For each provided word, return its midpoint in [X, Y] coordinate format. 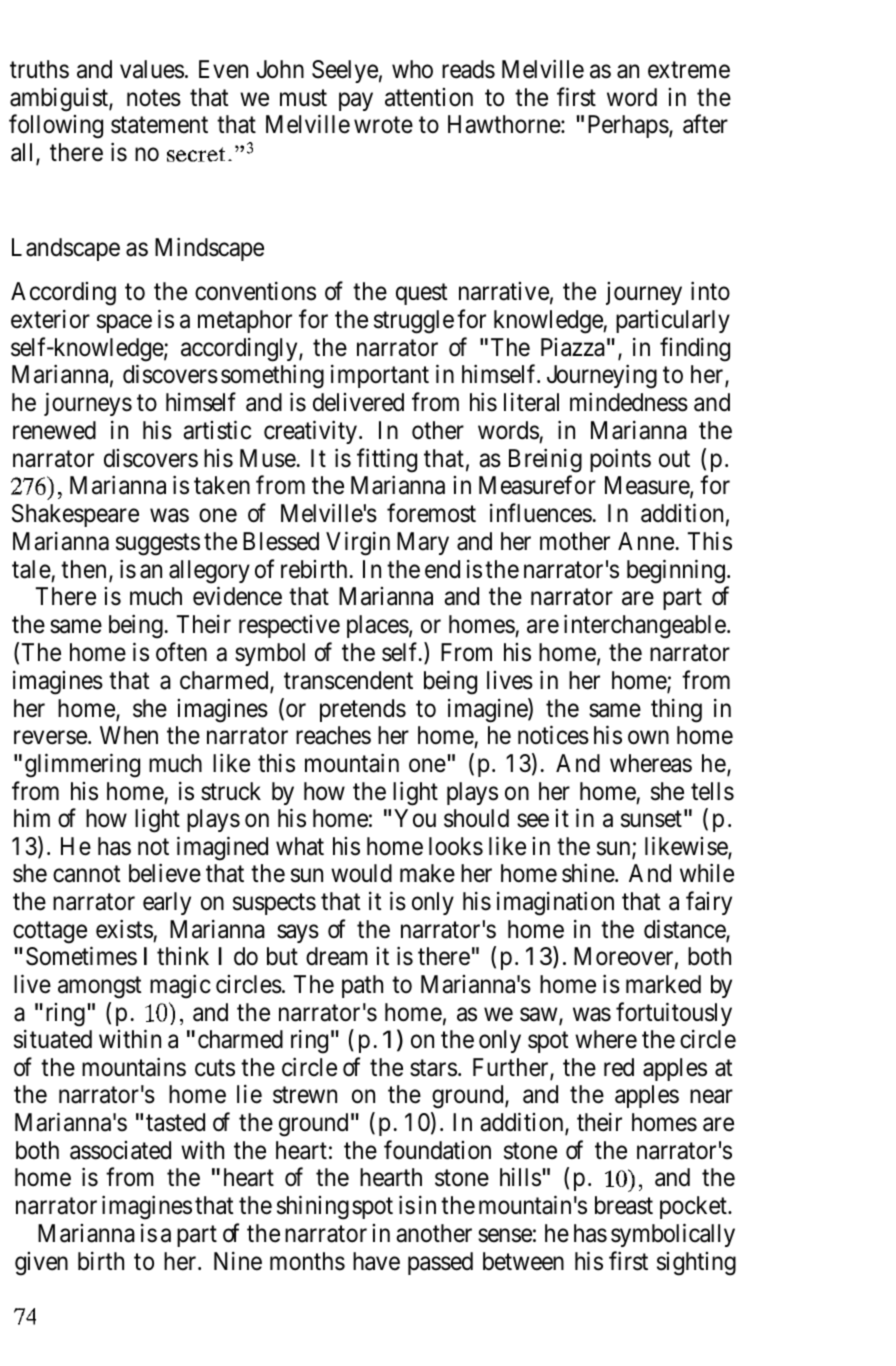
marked [663, 984]
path [362, 986]
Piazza [573, 347]
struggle [414, 322]
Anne [646, 541]
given [41, 1264]
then [83, 569]
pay [356, 101]
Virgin [358, 544]
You [415, 818]
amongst [100, 988]
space [124, 323]
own [648, 738]
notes [154, 98]
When [129, 735]
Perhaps [628, 126]
